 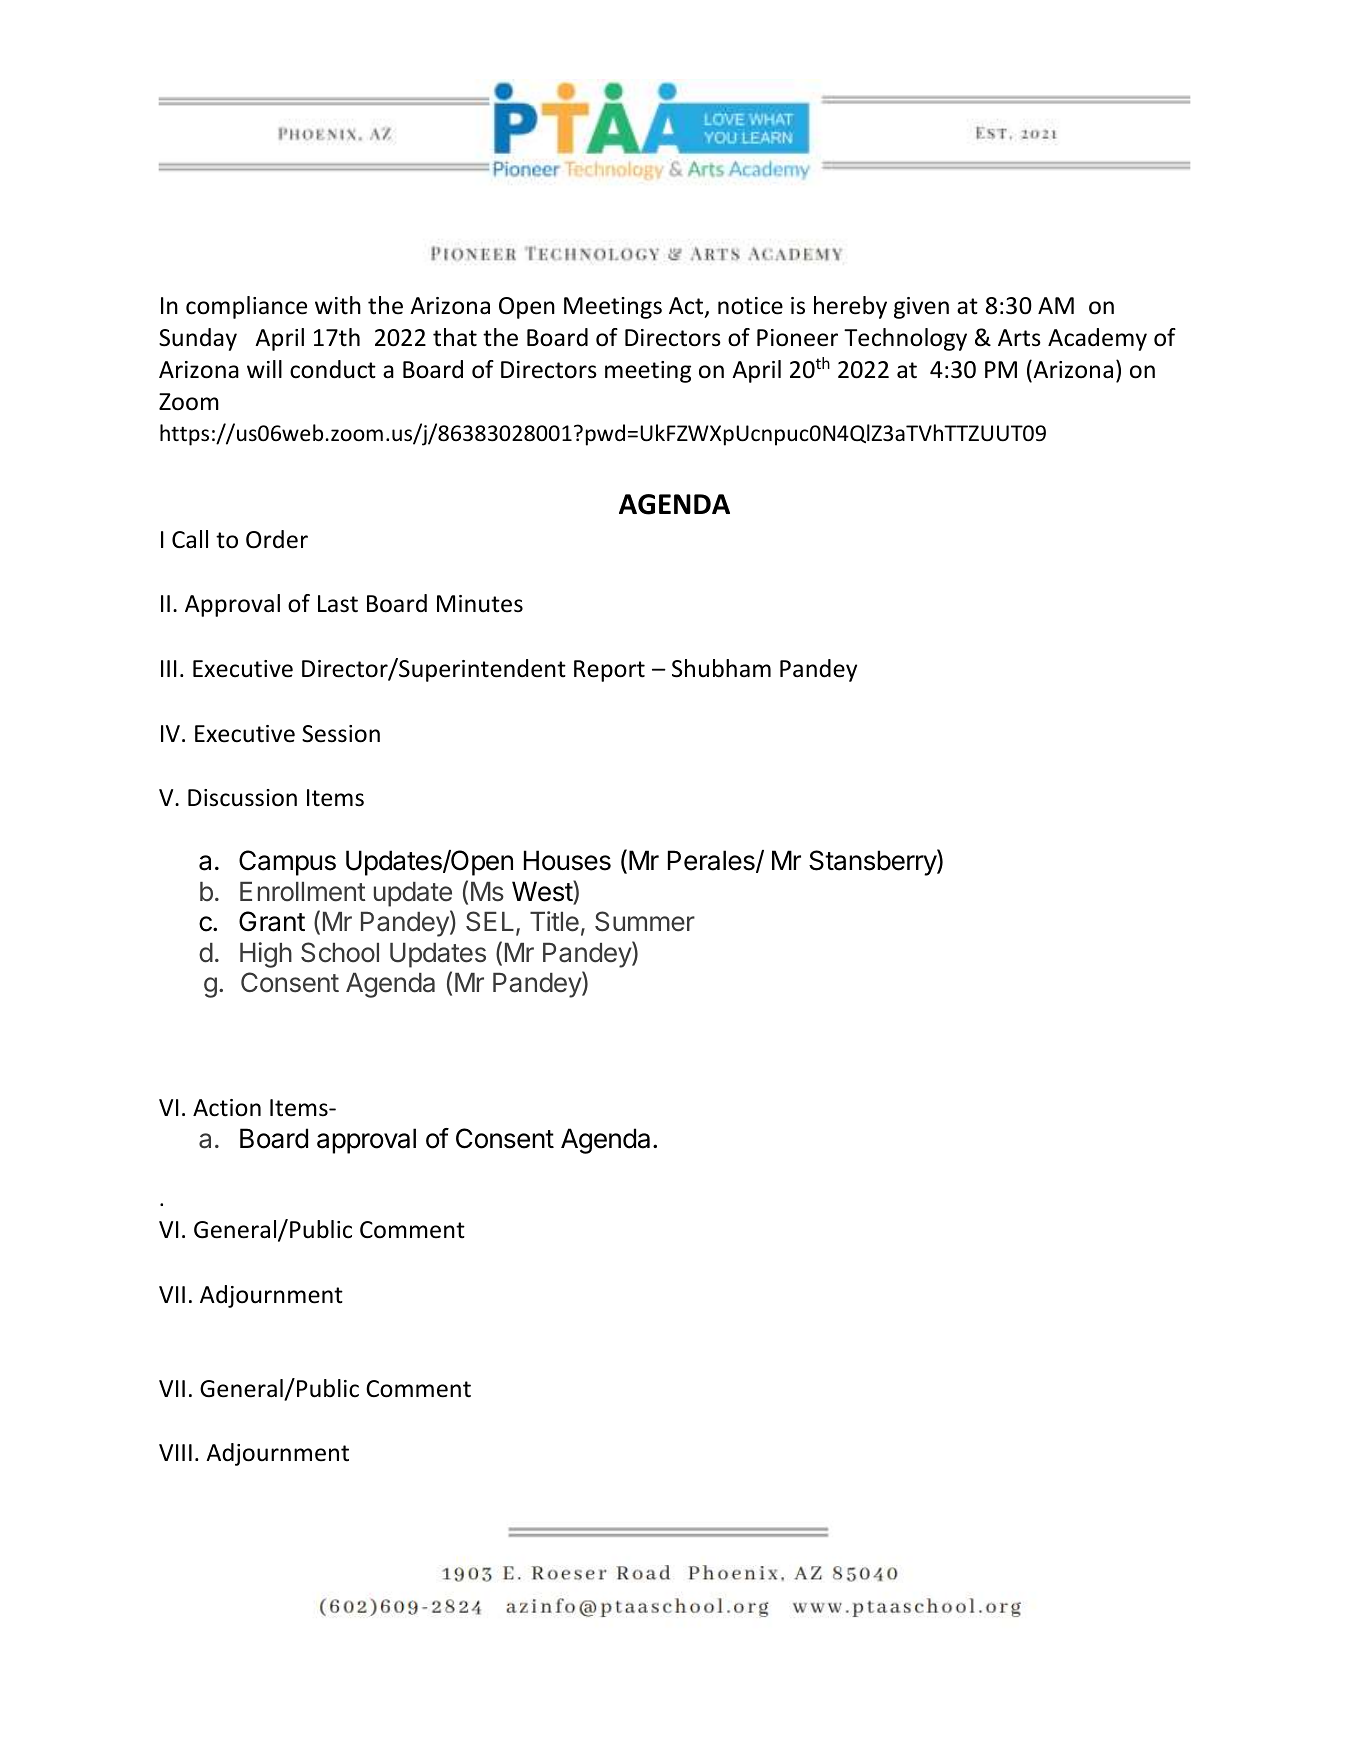 I want to click on Campus, so click(x=287, y=863).
